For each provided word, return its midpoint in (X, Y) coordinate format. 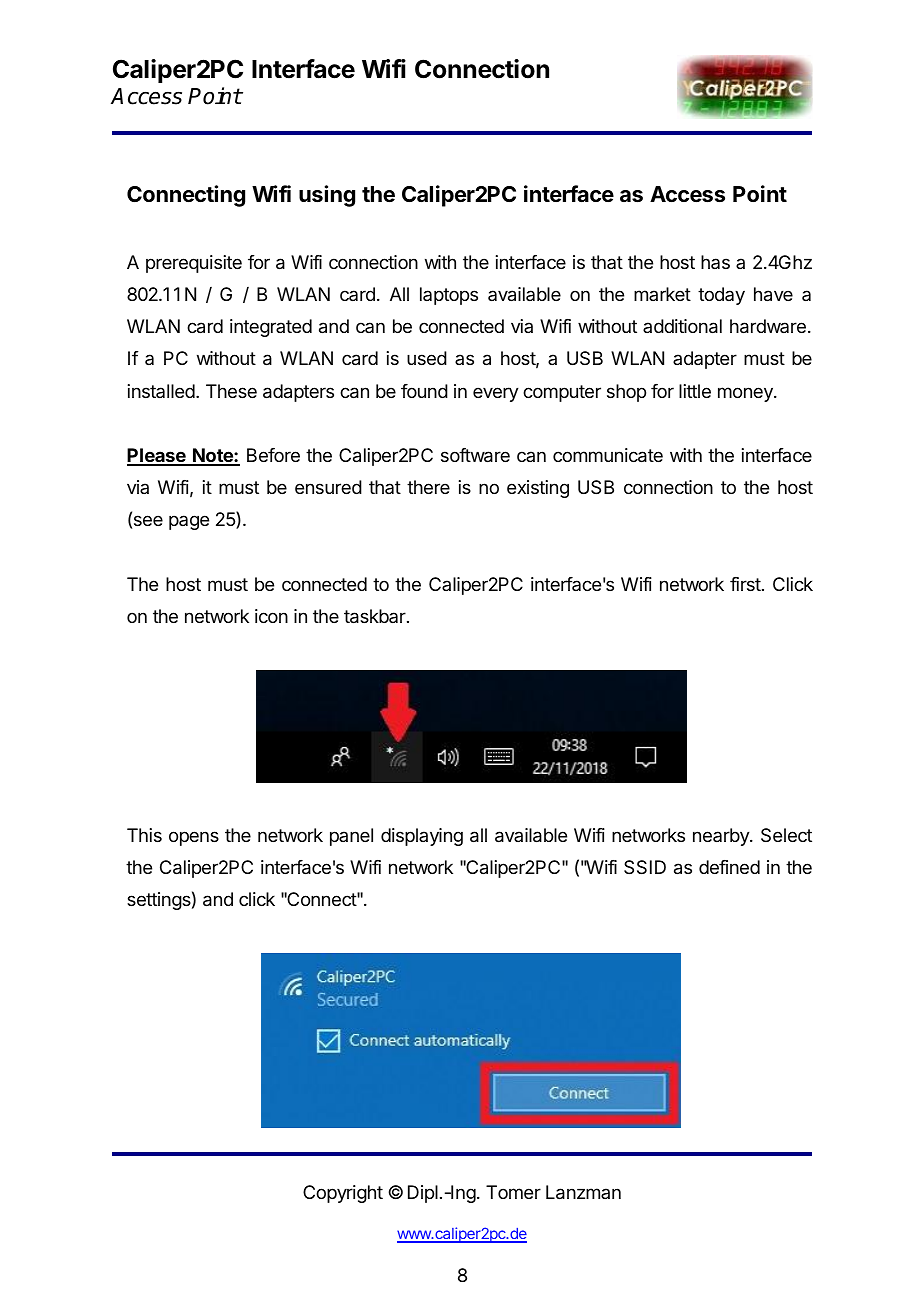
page (189, 522)
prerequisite (194, 264)
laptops (449, 296)
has (715, 262)
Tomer (513, 1192)
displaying (422, 837)
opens (194, 838)
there (428, 487)
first (745, 584)
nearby (722, 837)
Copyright (343, 1194)
